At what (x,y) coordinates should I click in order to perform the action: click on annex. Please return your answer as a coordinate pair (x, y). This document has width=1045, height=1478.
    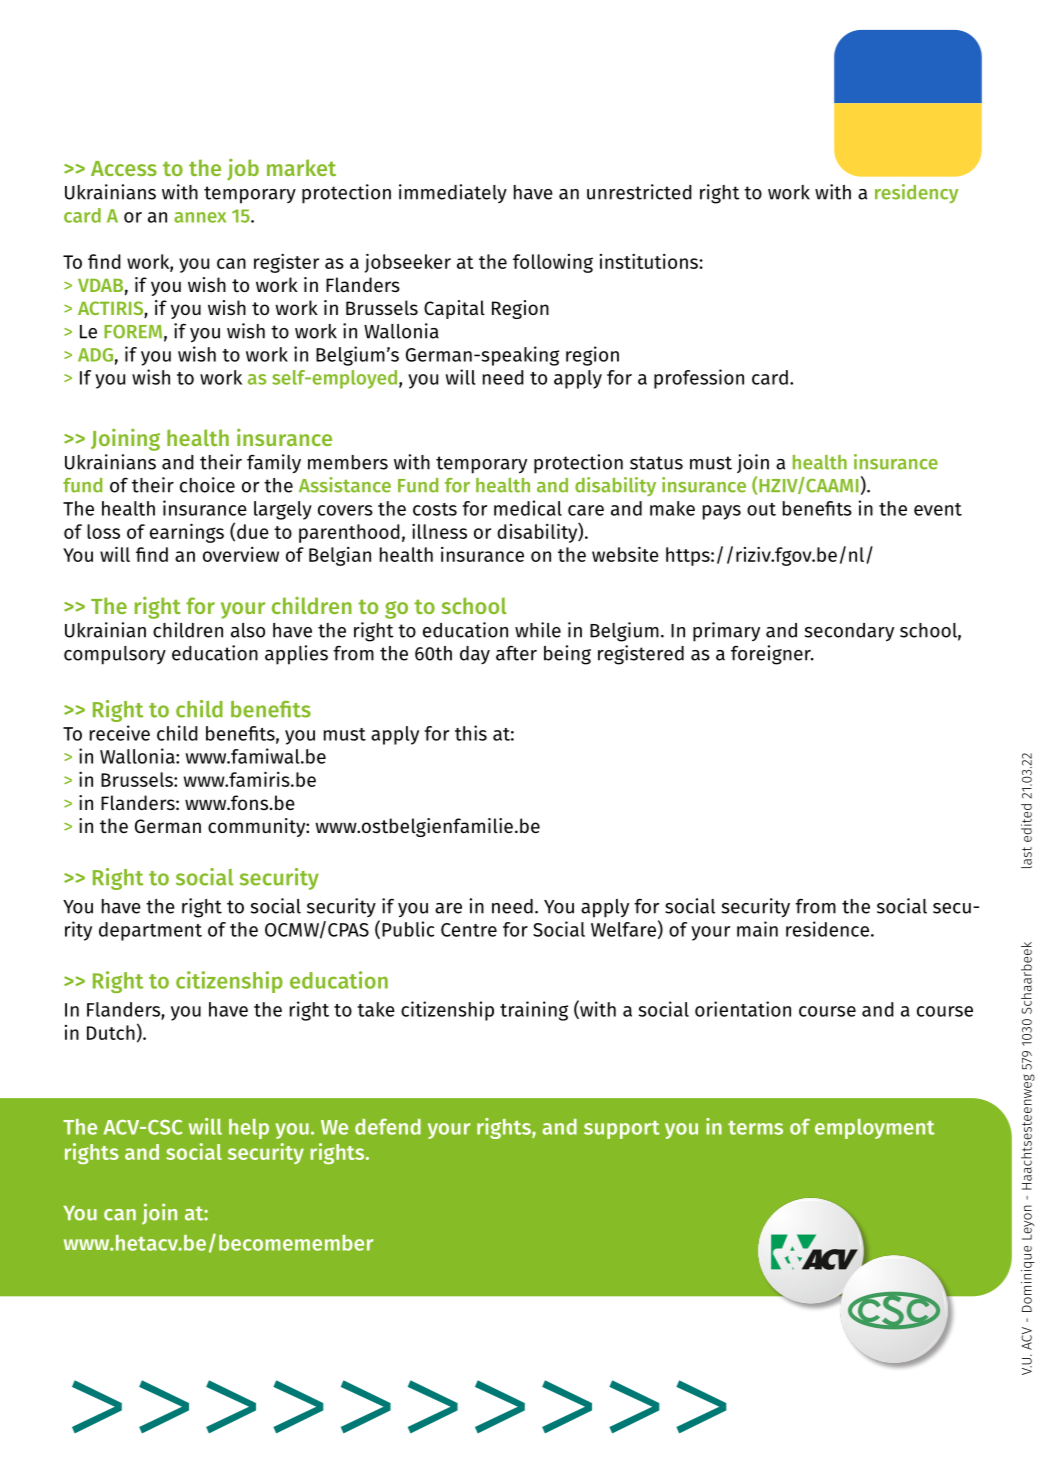
    Looking at the image, I should click on (200, 217).
